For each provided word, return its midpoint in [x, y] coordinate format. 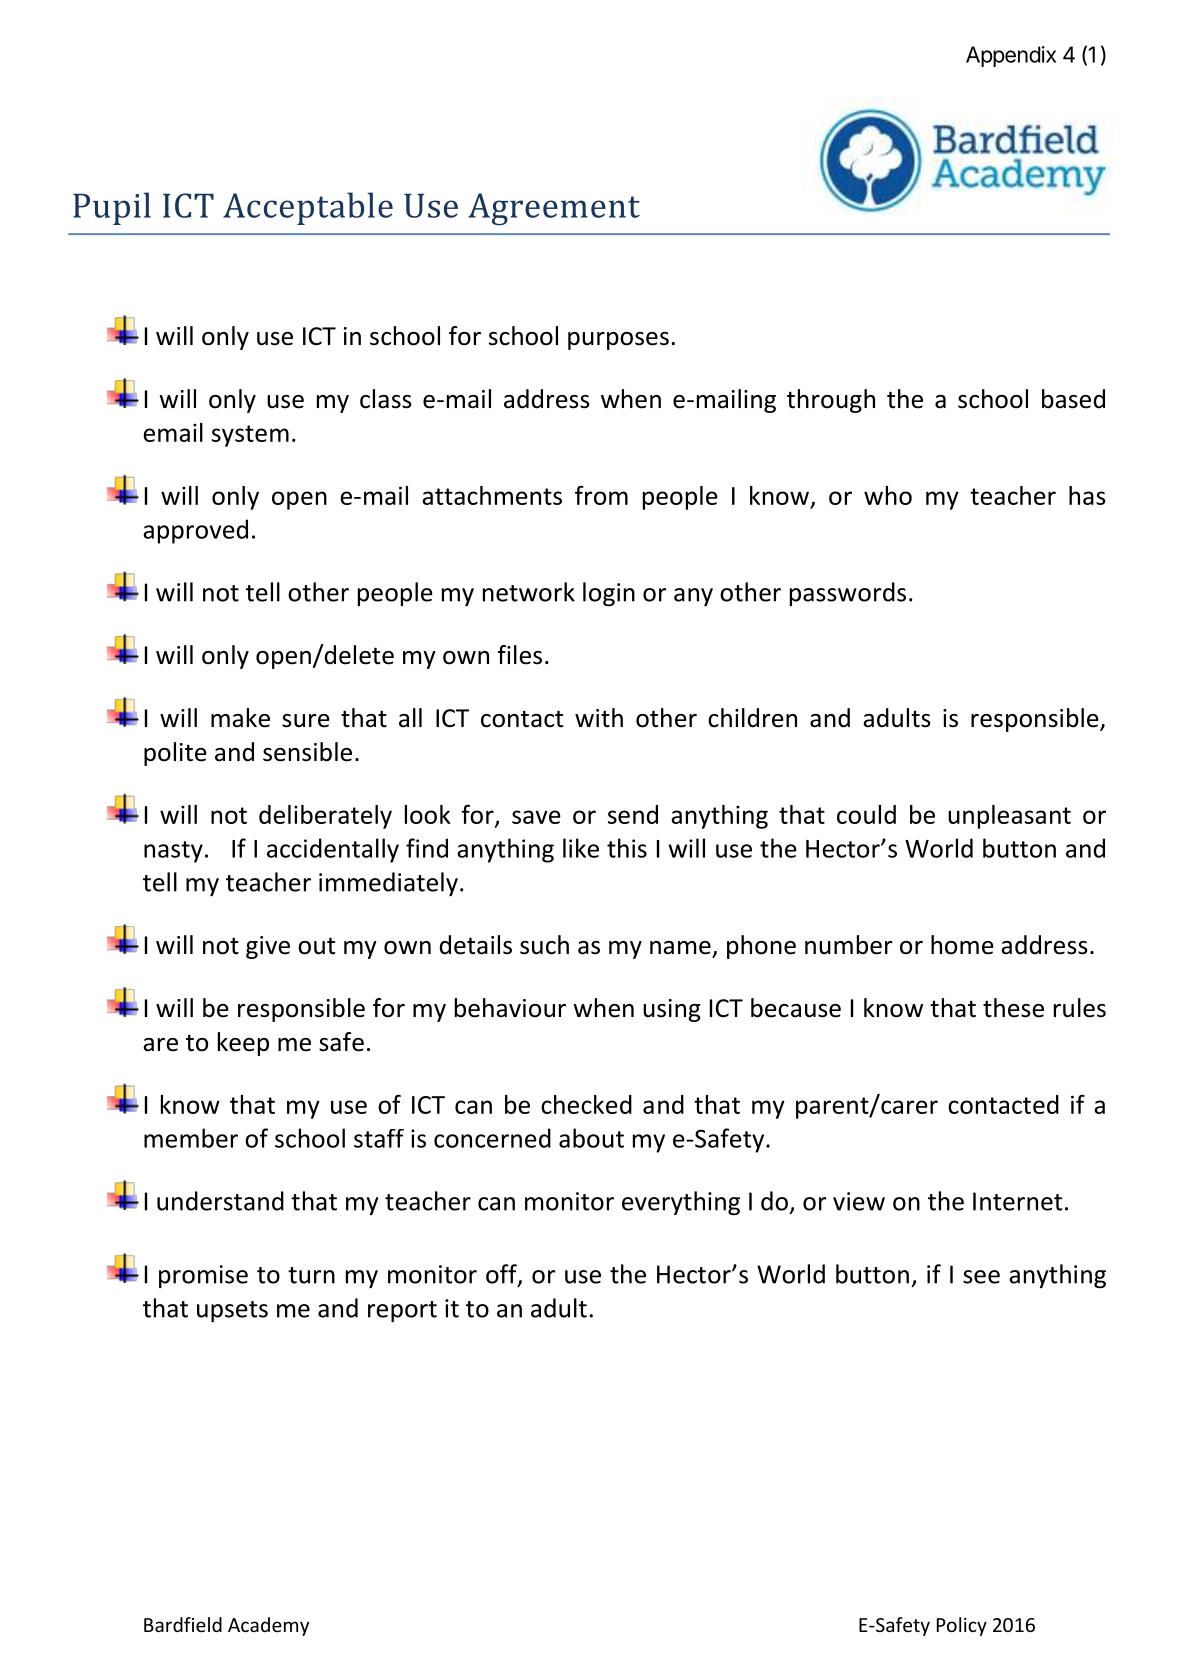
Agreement [554, 209]
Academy [268, 1626]
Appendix [1011, 56]
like [581, 848]
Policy [962, 1626]
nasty [173, 852]
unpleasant [1009, 817]
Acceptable [308, 208]
